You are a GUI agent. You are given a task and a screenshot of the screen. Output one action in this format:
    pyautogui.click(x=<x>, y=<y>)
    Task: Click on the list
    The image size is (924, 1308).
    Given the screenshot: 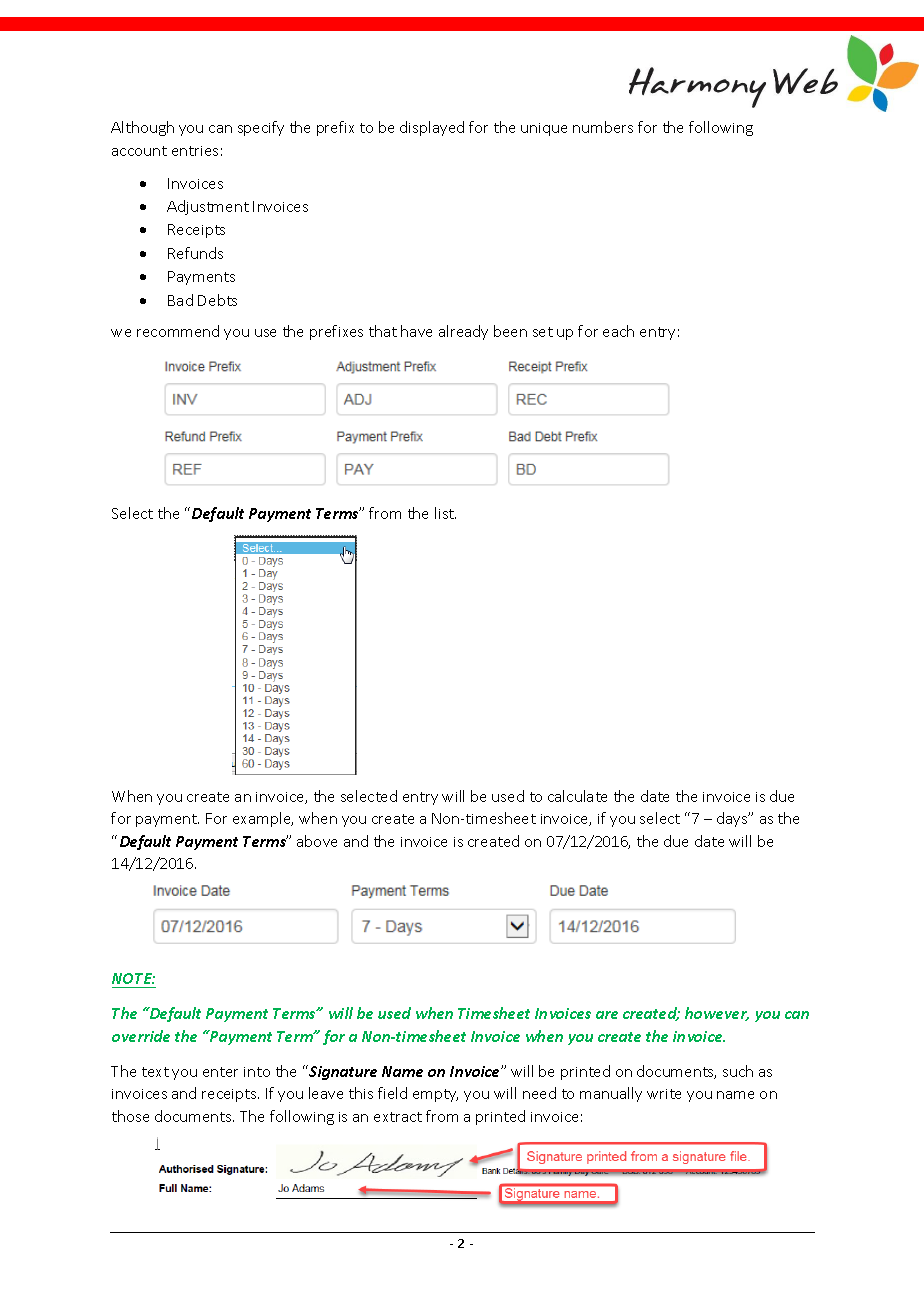 What is the action you would take?
    pyautogui.click(x=445, y=513)
